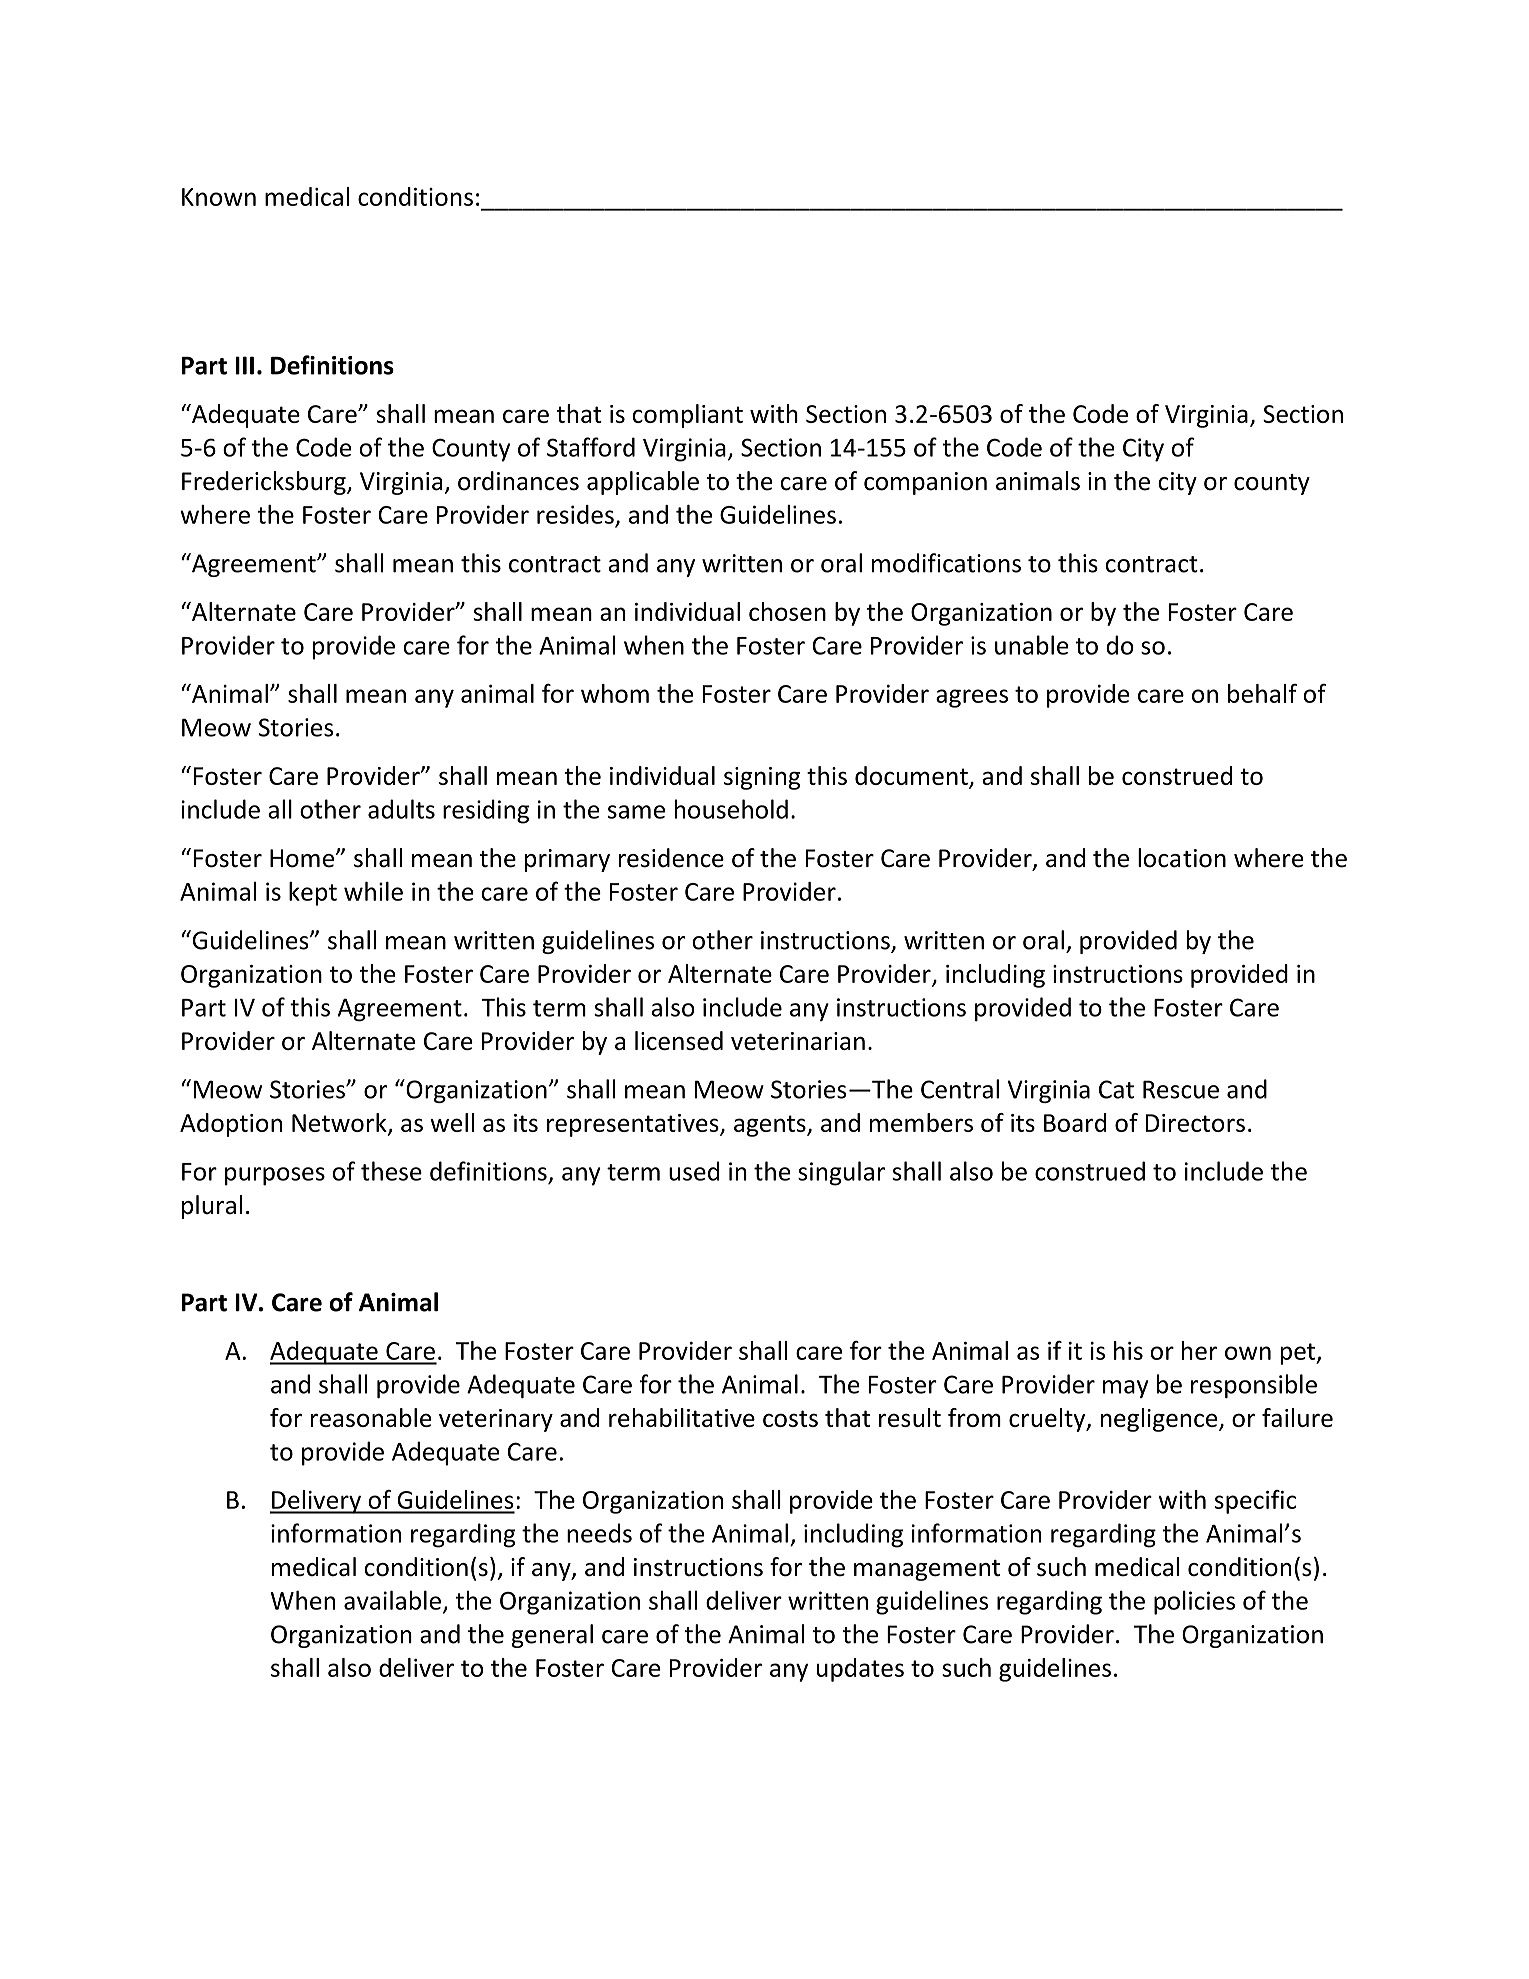  Describe the element at coordinates (1182, 858) in the screenshot. I see `location` at that location.
